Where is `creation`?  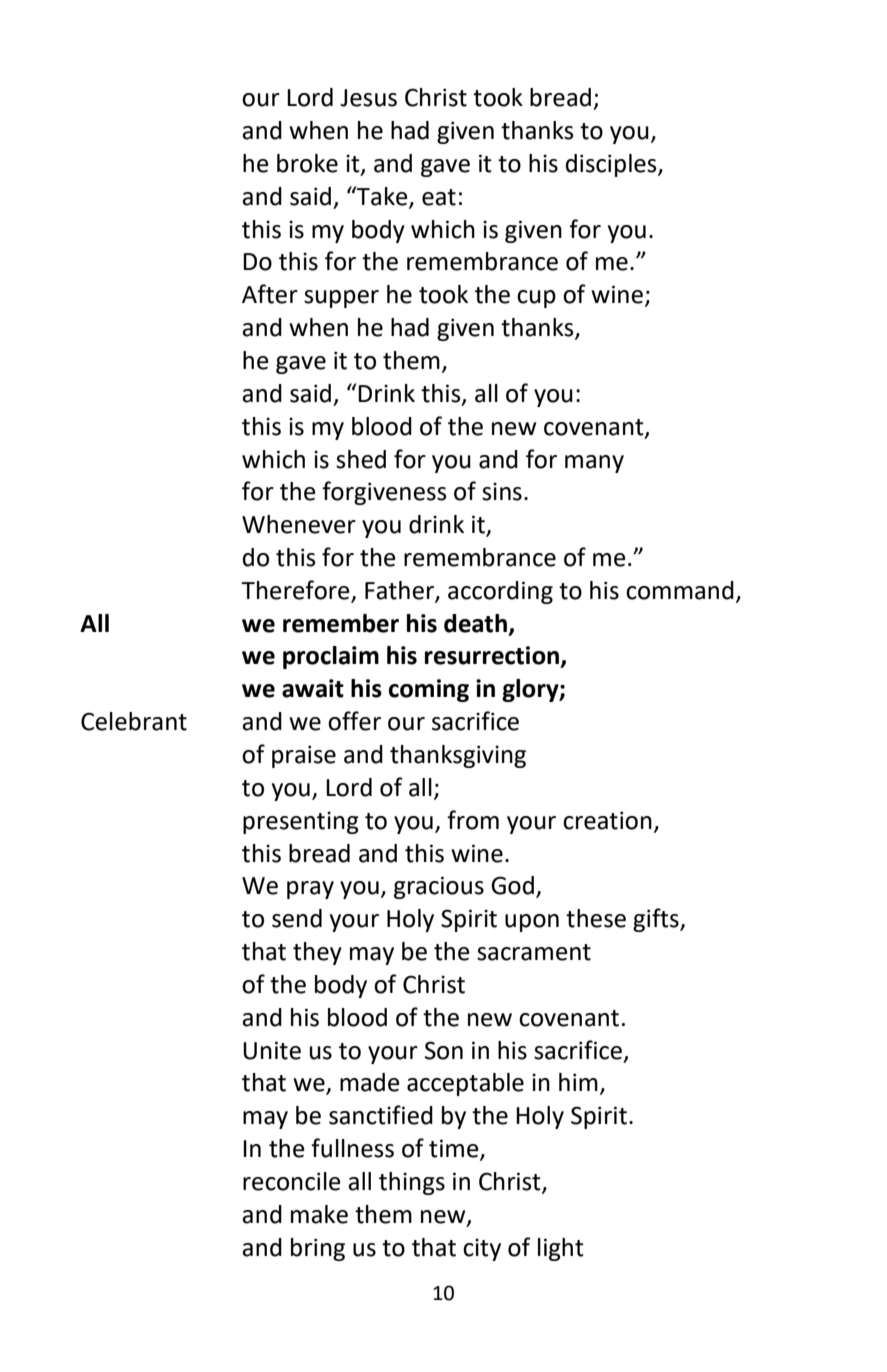
creation is located at coordinates (607, 820).
